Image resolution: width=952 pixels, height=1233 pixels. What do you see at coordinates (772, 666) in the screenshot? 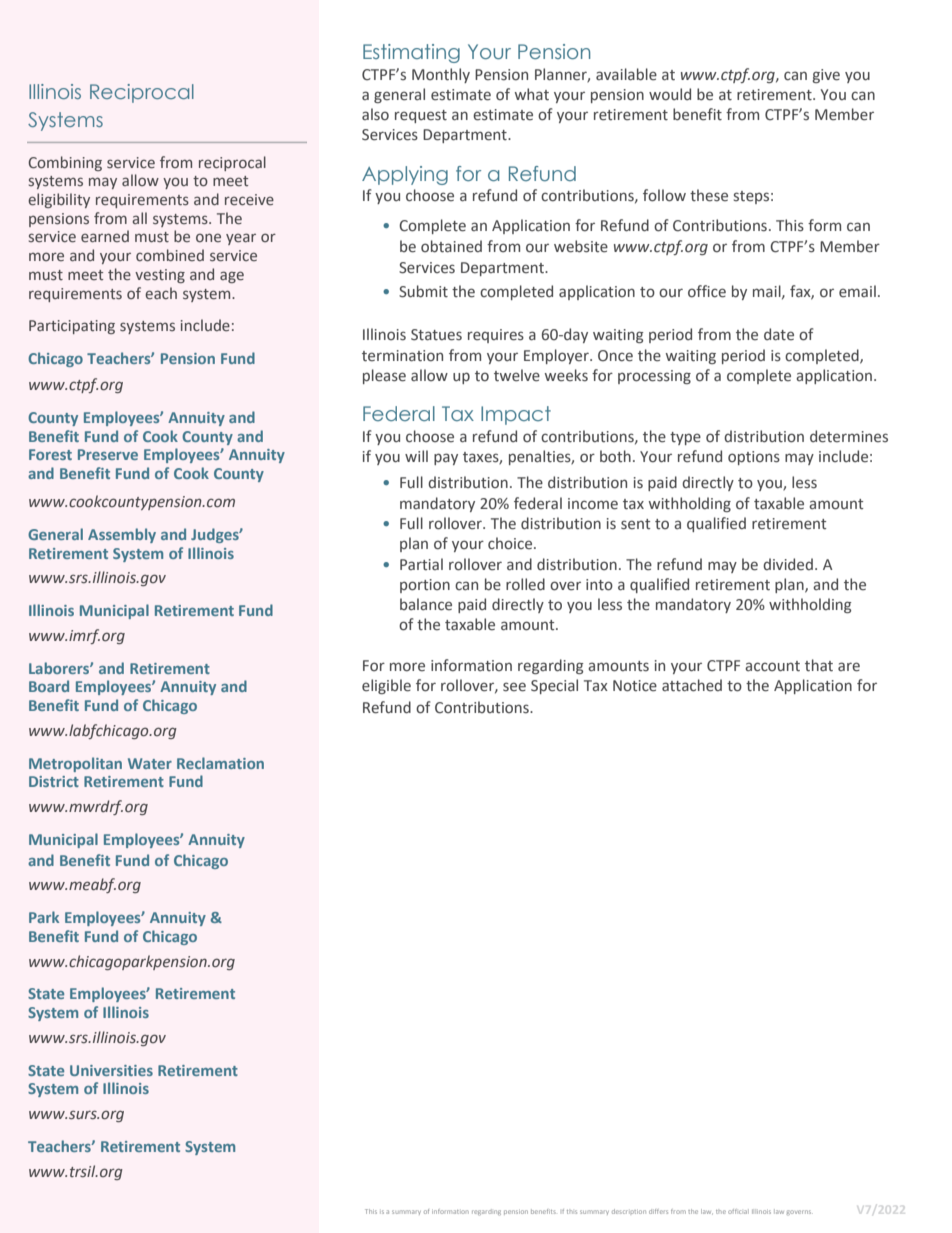
I see `account` at bounding box center [772, 666].
